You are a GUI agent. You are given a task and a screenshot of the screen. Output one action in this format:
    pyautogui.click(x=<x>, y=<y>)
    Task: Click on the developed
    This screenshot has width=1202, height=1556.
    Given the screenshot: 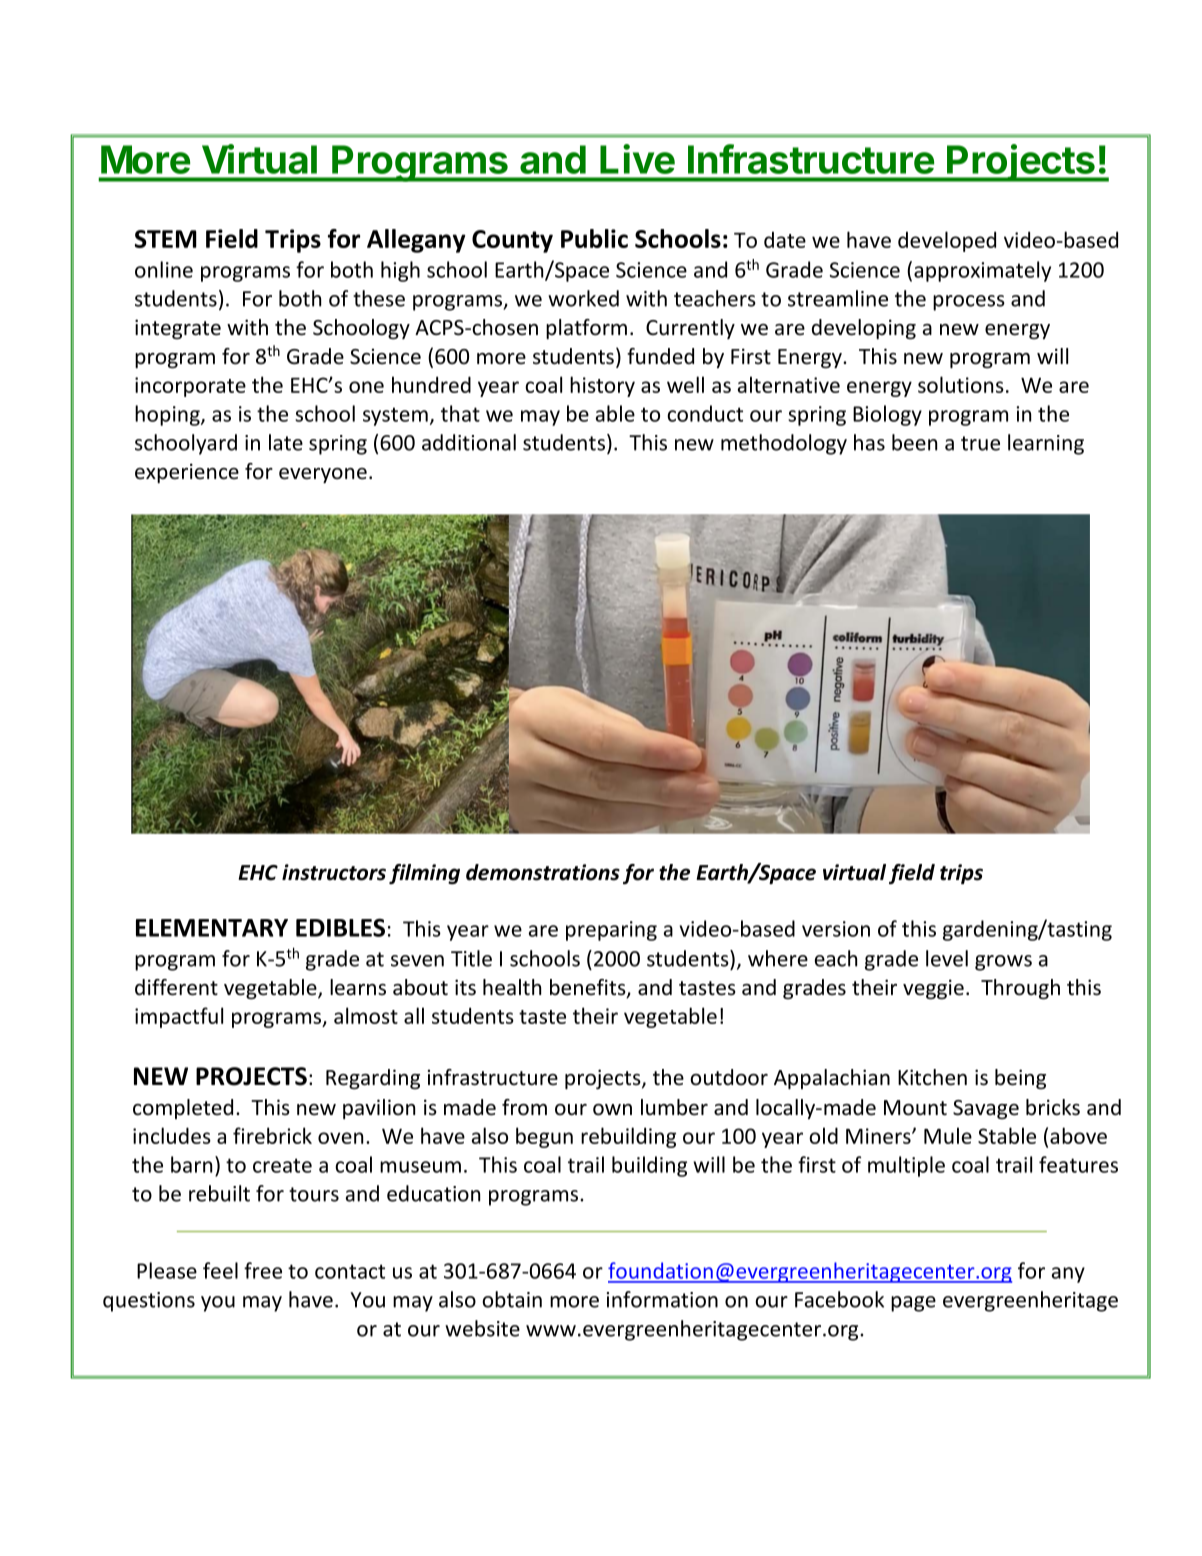 What is the action you would take?
    pyautogui.click(x=947, y=241)
